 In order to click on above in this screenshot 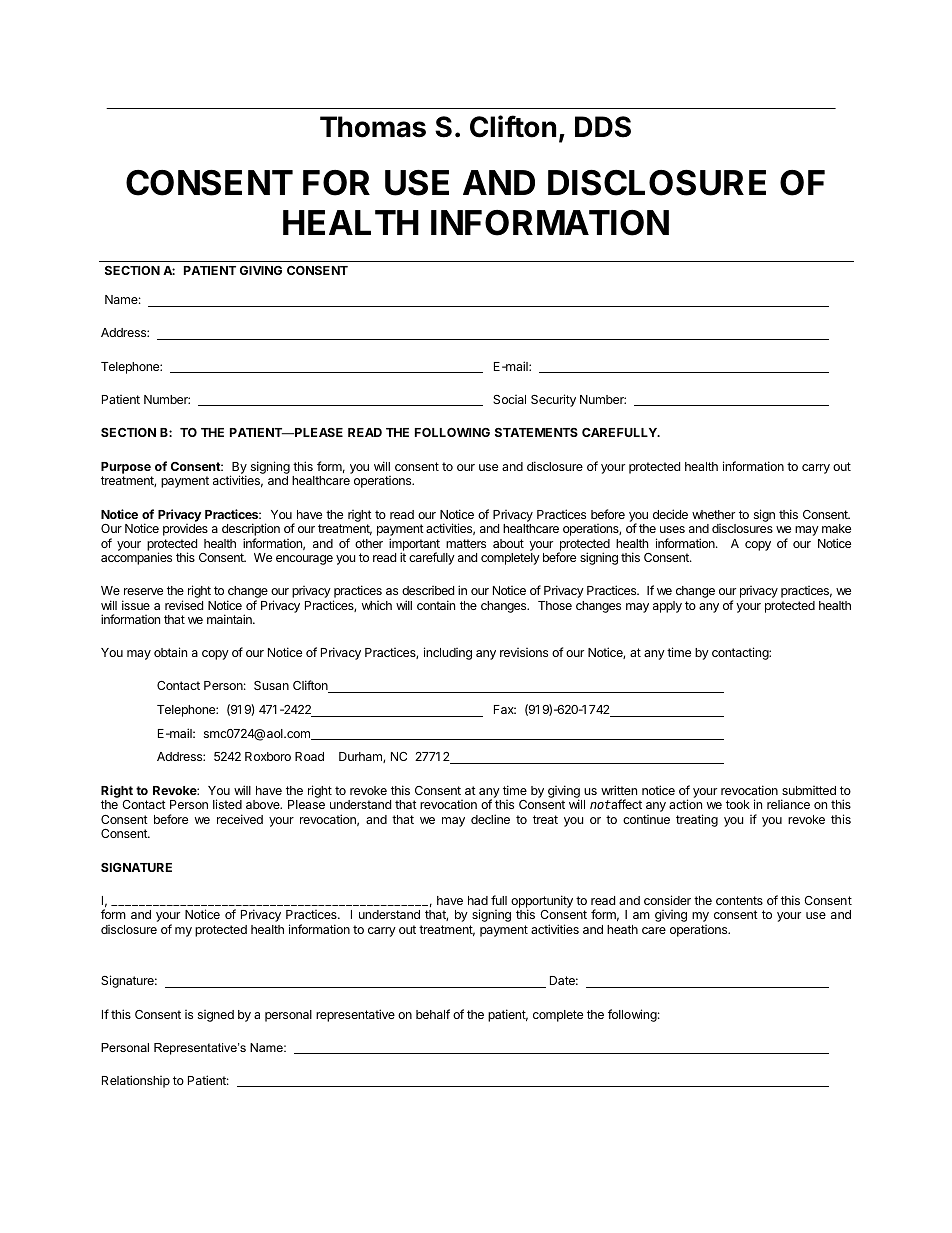, I will do `click(264, 804)`.
